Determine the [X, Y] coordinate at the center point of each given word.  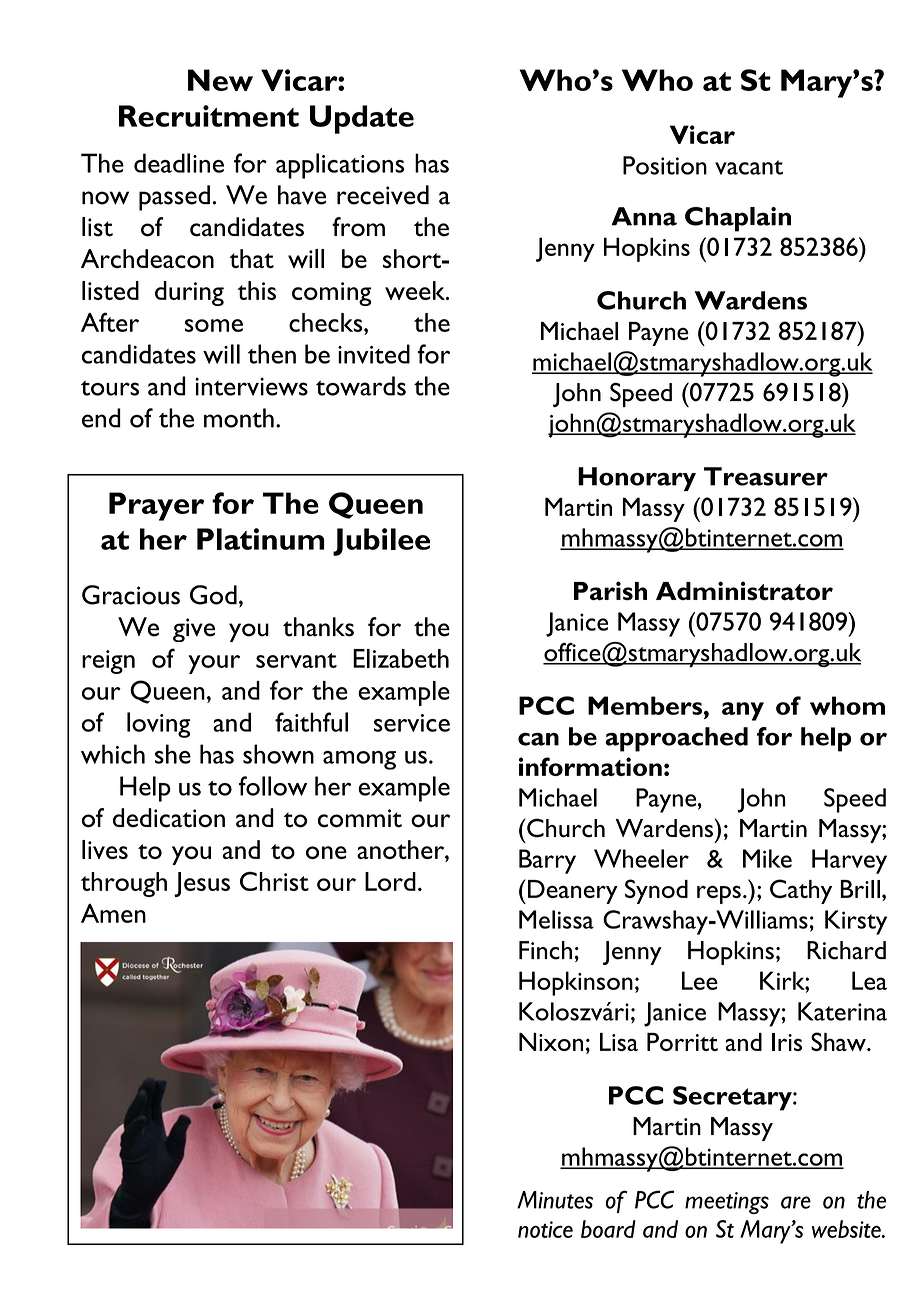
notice [545, 1229]
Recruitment [209, 116]
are [796, 1202]
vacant [749, 167]
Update [362, 119]
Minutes [555, 1200]
